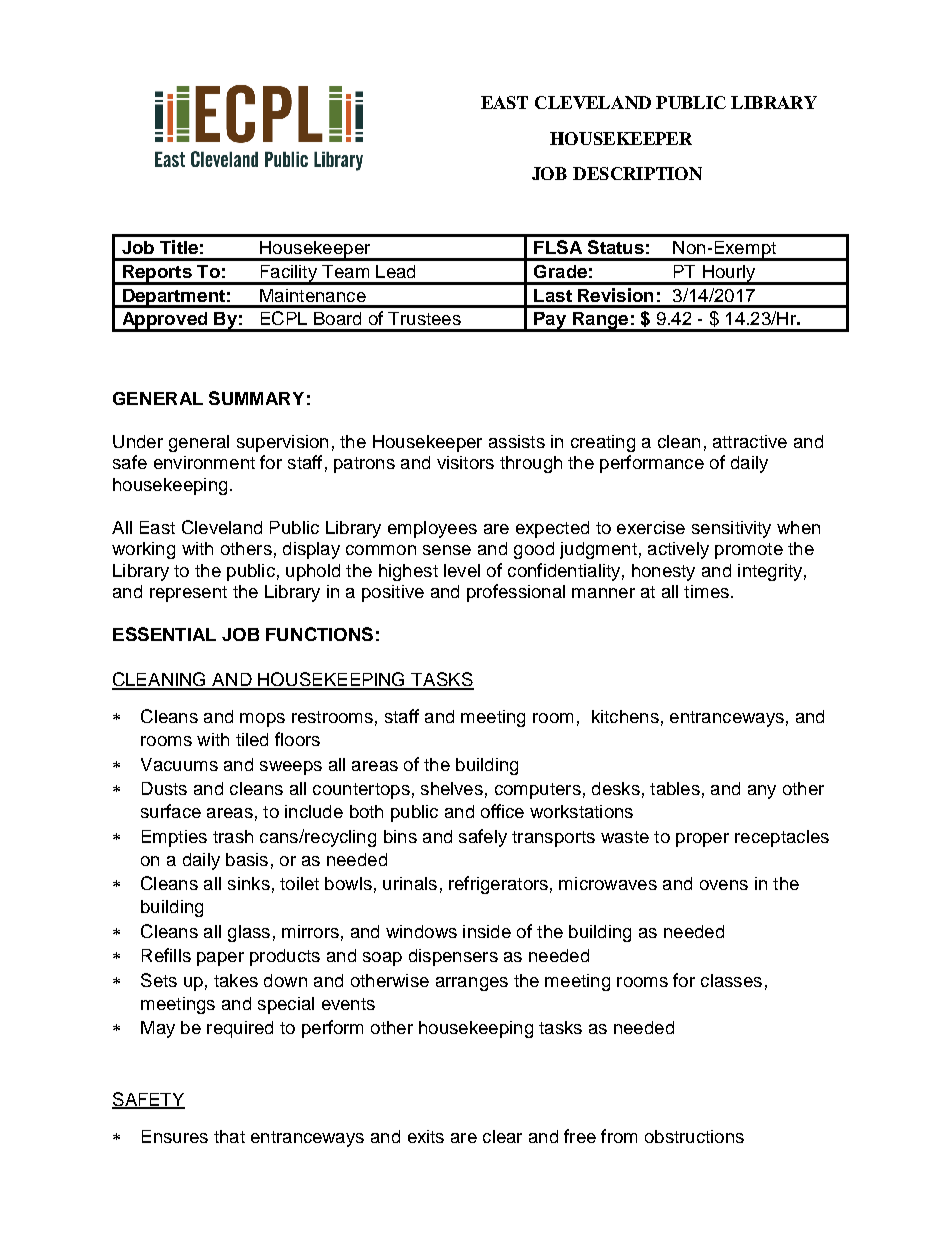  What do you see at coordinates (174, 298) in the screenshot?
I see `Department` at bounding box center [174, 298].
